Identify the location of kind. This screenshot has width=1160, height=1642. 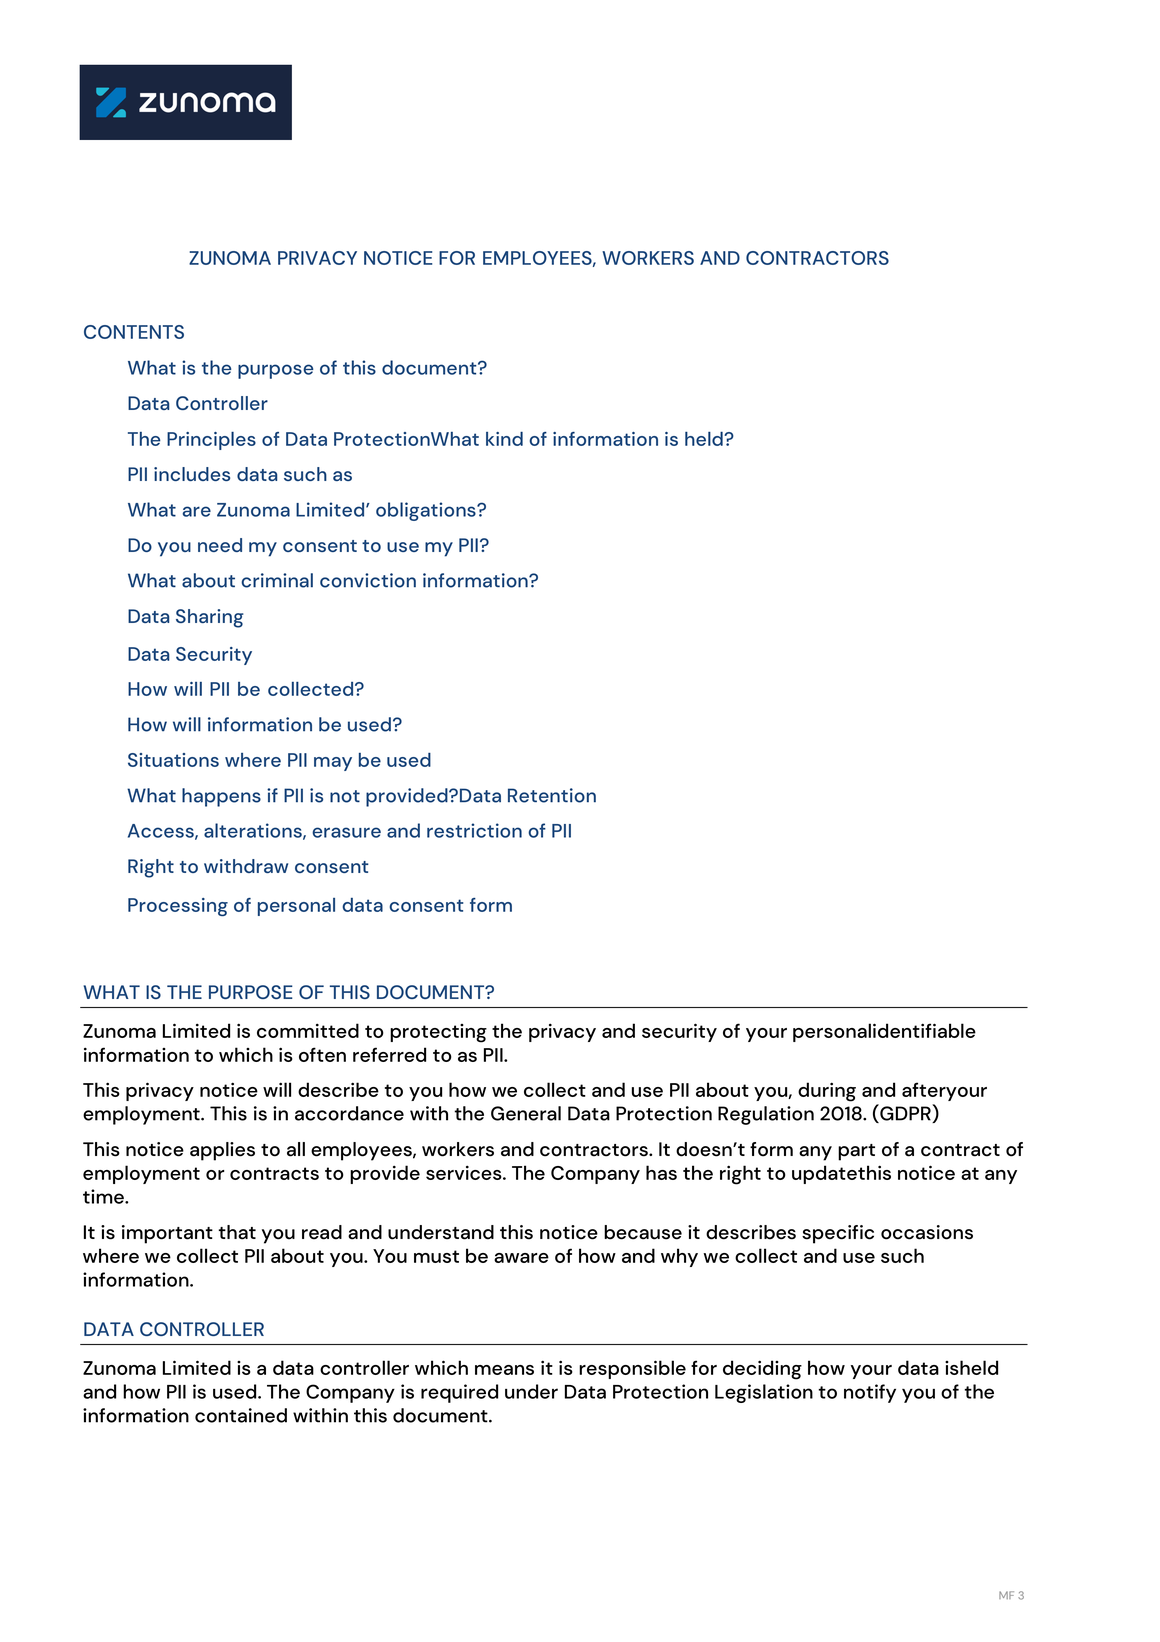
(504, 438).
